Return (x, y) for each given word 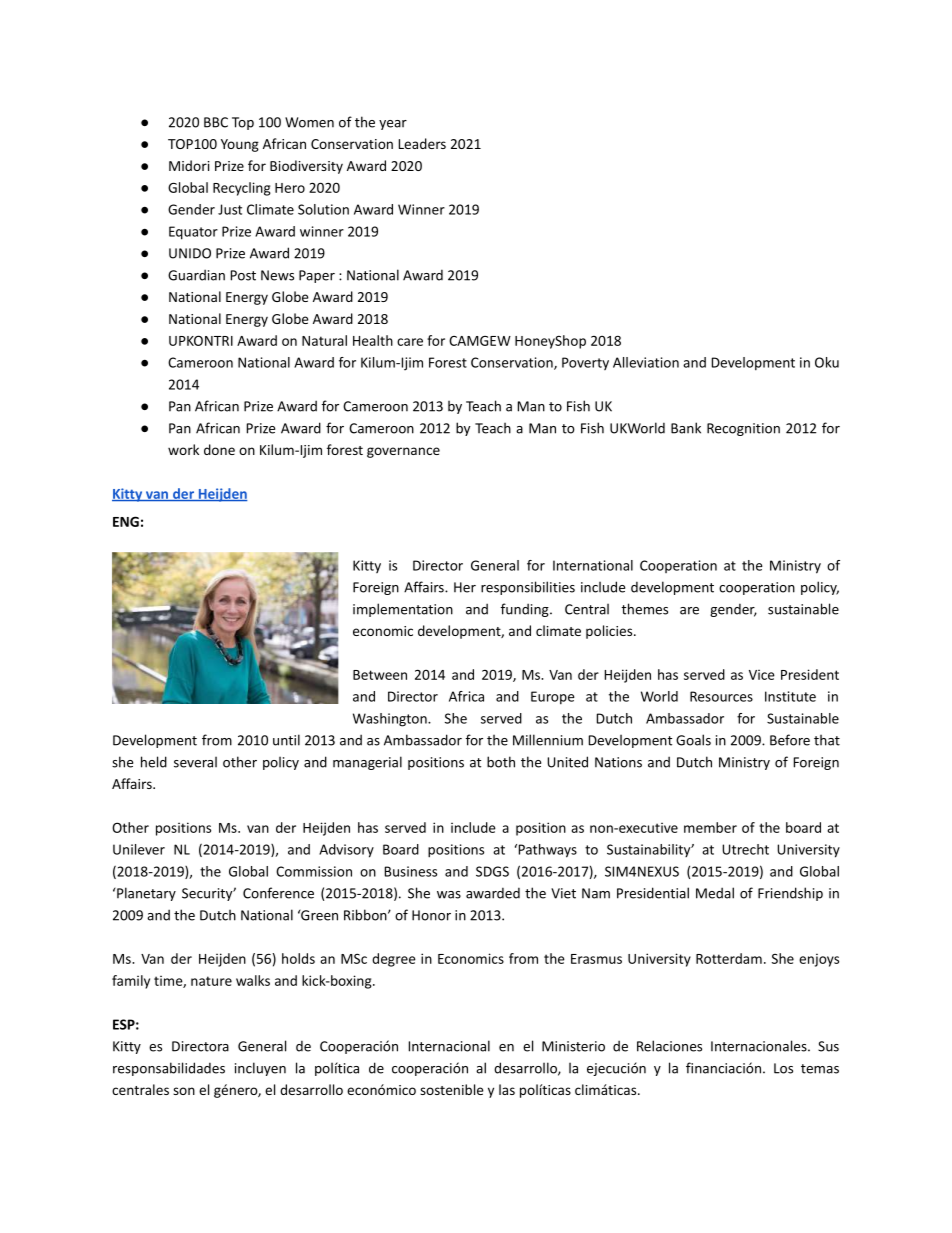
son (184, 1091)
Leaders (422, 143)
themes (644, 609)
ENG (126, 521)
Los (783, 1068)
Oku (827, 362)
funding (526, 610)
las (507, 1089)
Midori (189, 165)
